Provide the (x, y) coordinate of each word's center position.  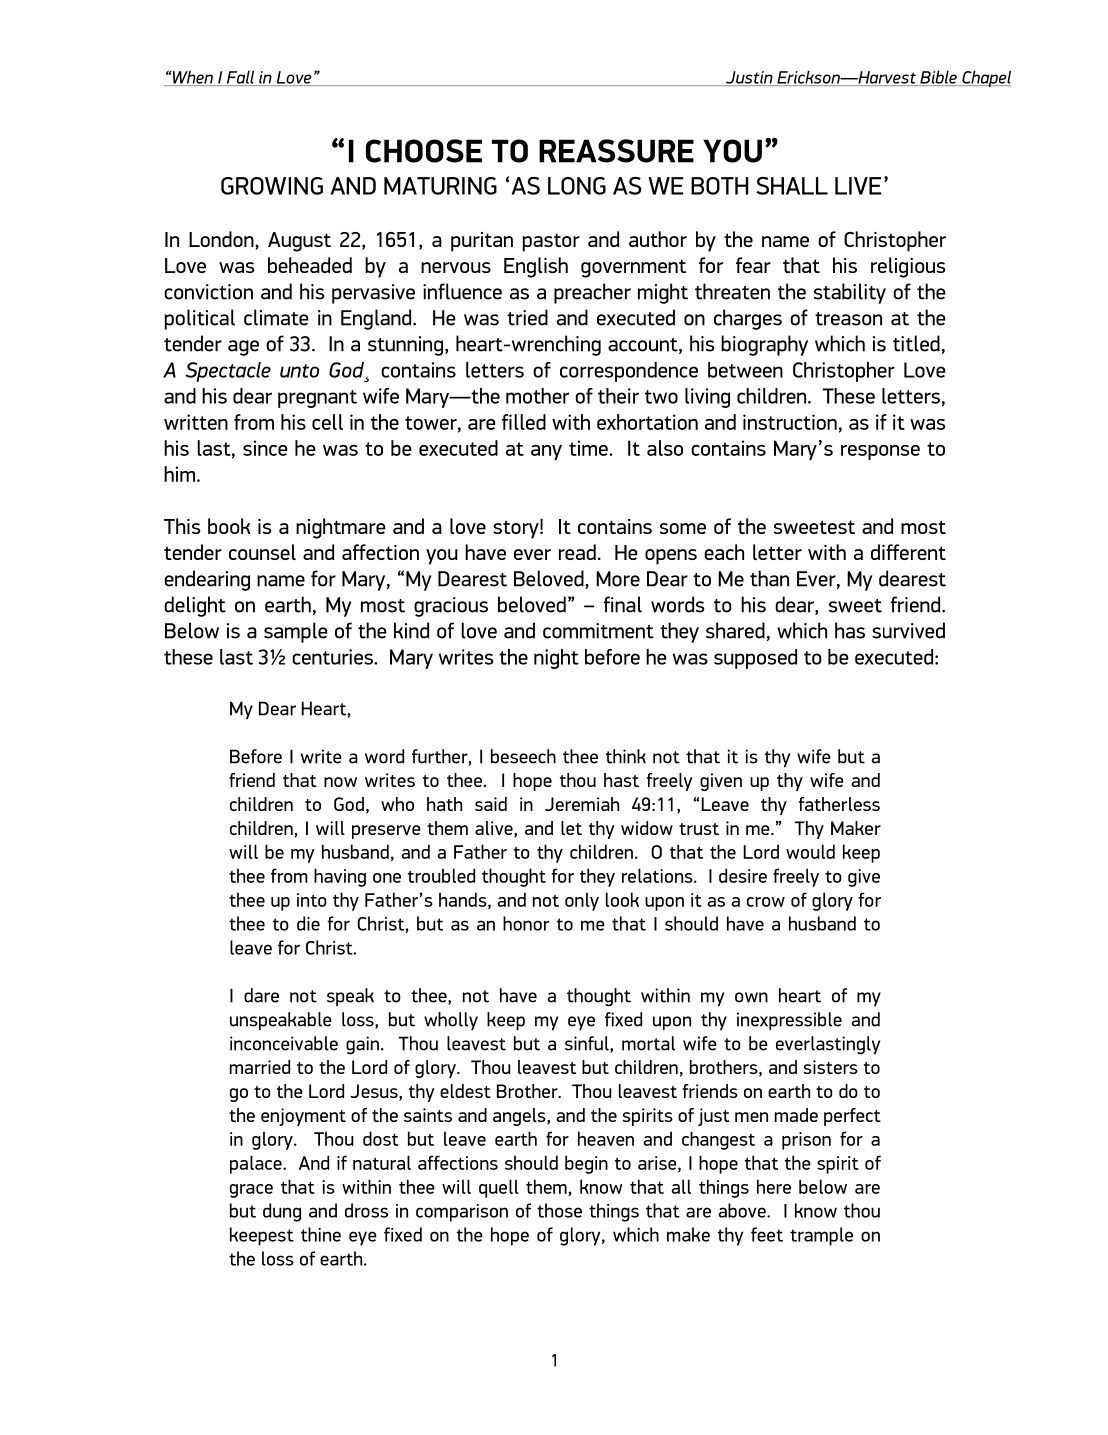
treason (848, 319)
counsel (262, 552)
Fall (240, 78)
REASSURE (616, 151)
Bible (938, 78)
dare (261, 995)
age (243, 348)
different (908, 552)
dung (282, 1212)
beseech (523, 756)
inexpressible (789, 1021)
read (577, 552)
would (810, 851)
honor (526, 923)
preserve (386, 832)
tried (527, 317)
